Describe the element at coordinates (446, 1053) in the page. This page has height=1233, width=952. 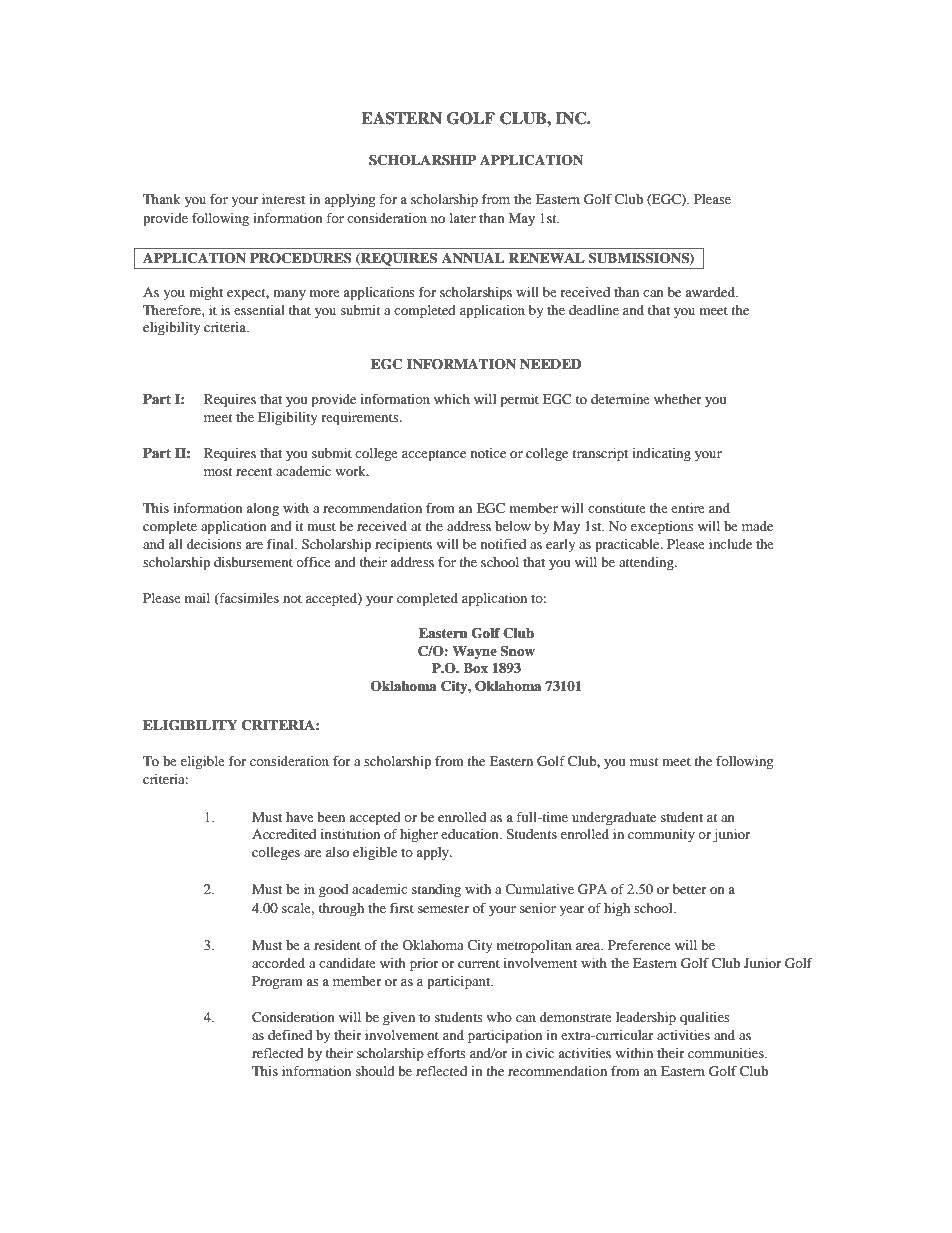
I see `efforts` at that location.
